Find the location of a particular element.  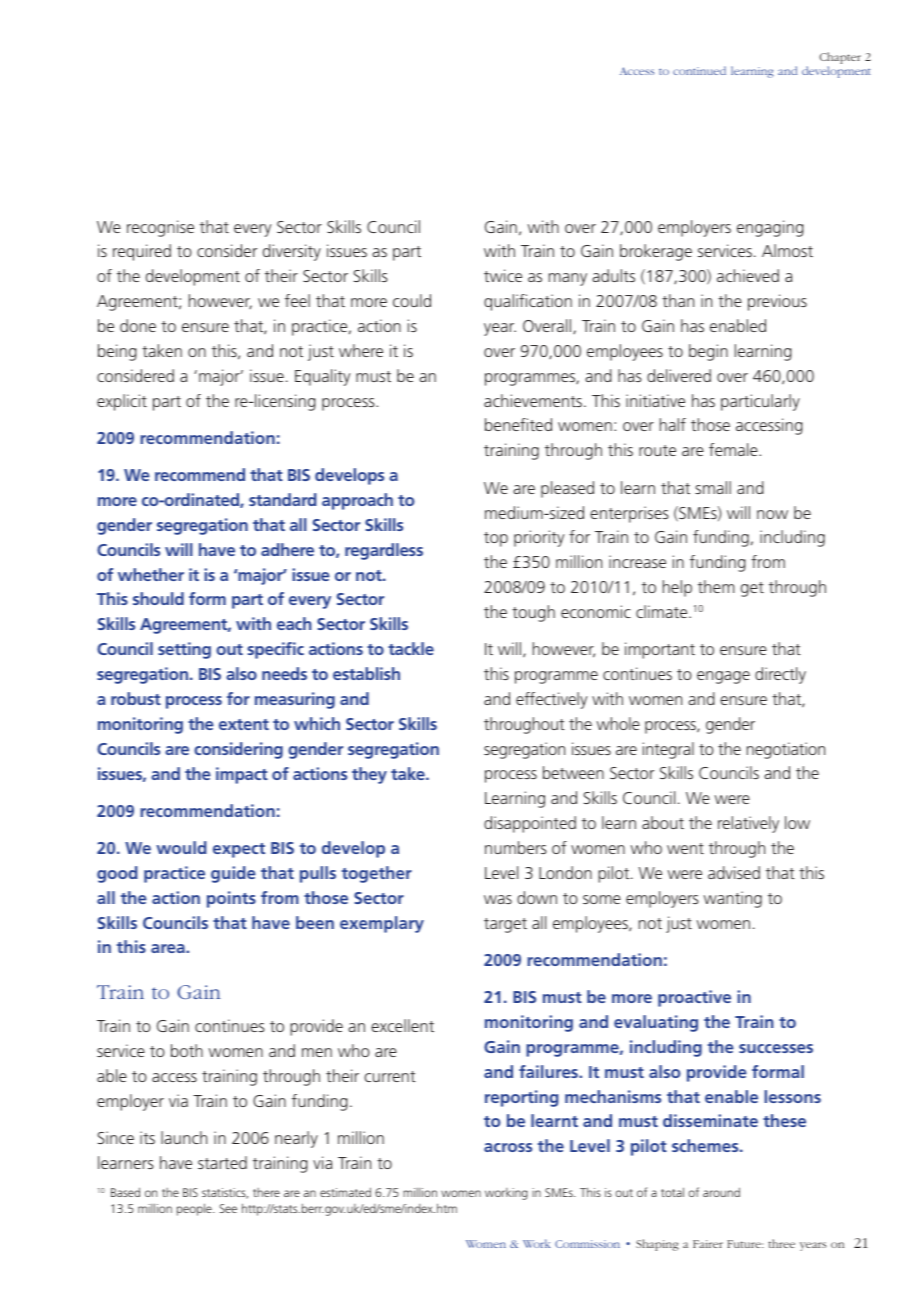

disappointed is located at coordinates (530, 824).
